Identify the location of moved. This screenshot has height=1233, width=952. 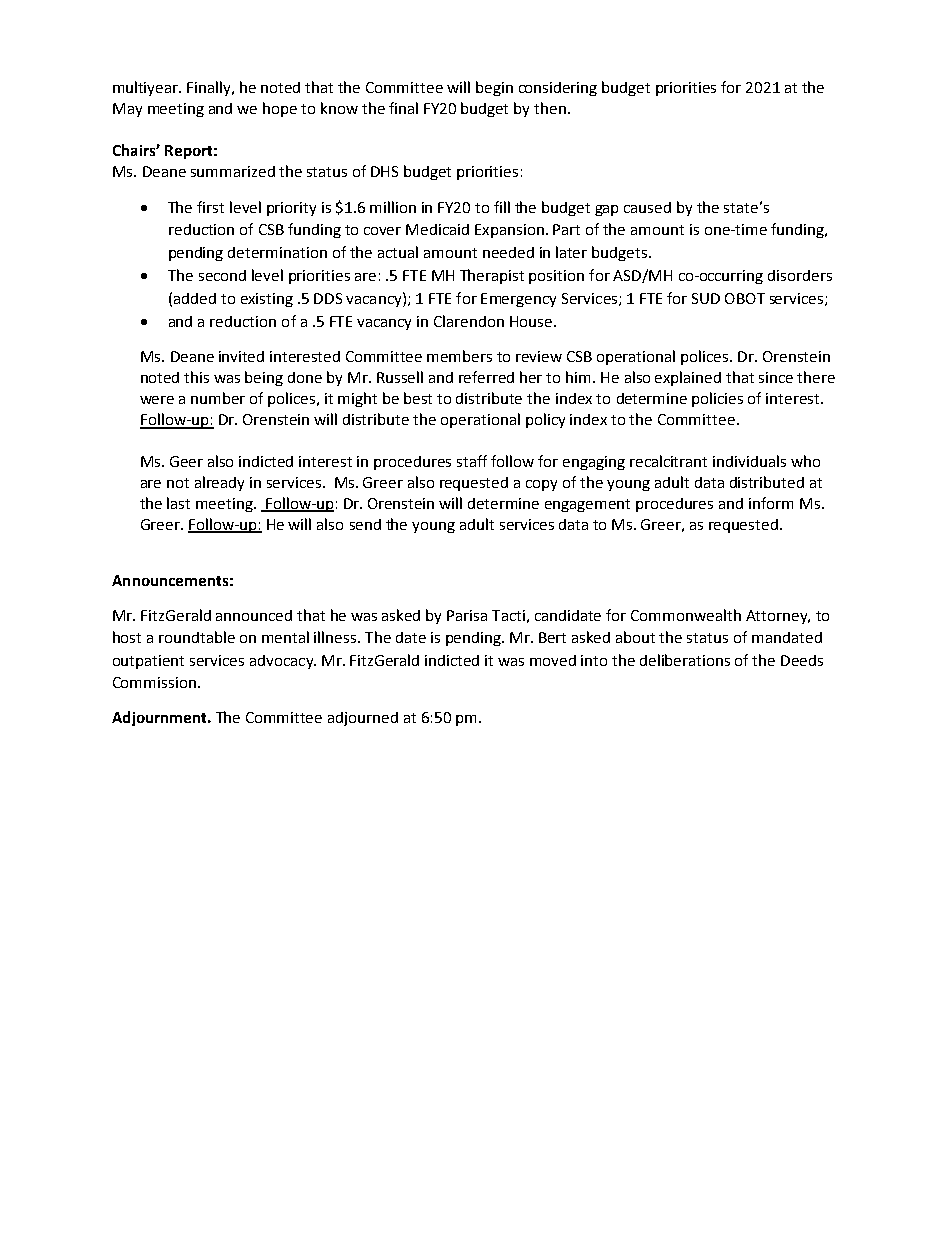
(553, 660).
